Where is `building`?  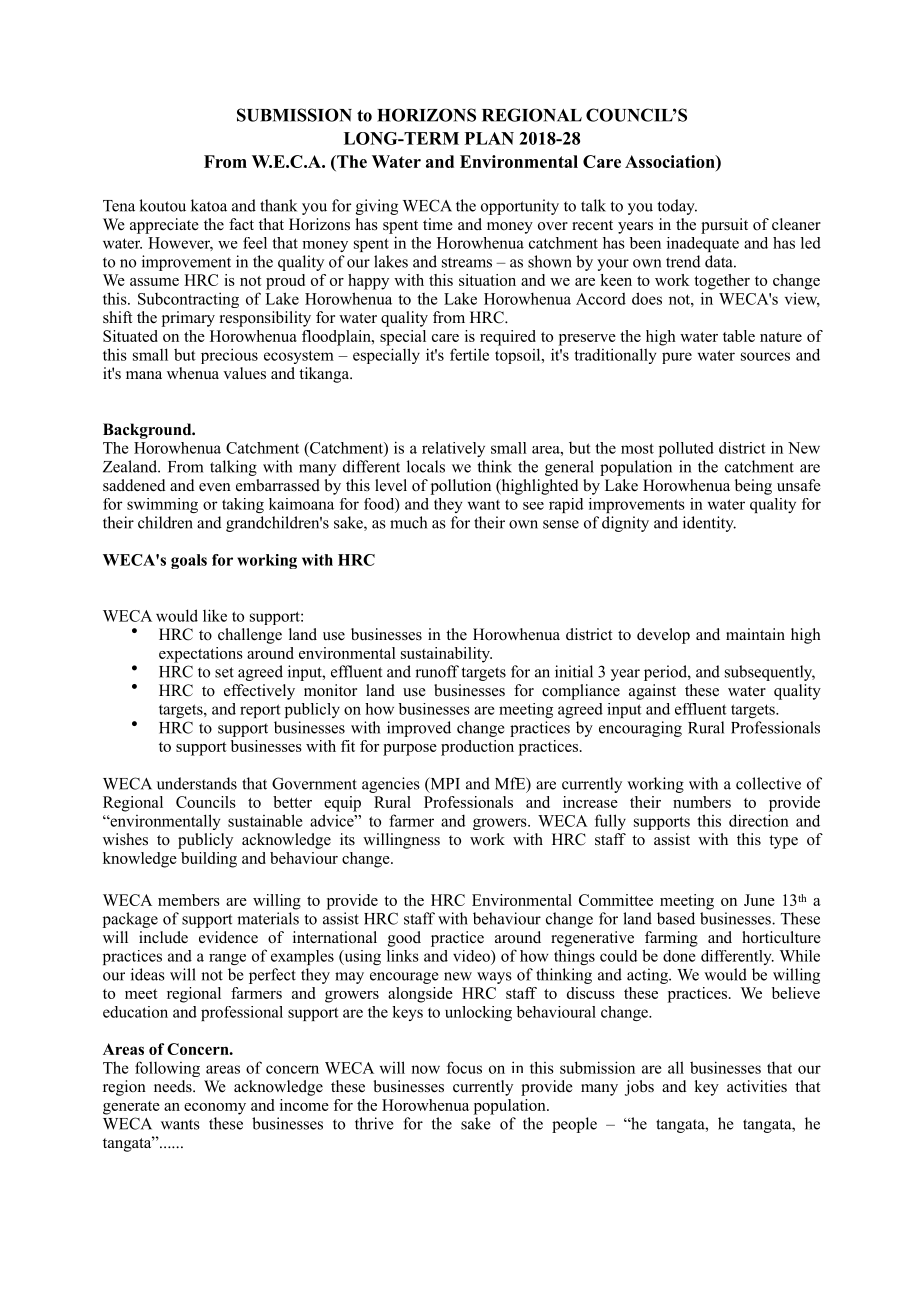 building is located at coordinates (209, 860).
